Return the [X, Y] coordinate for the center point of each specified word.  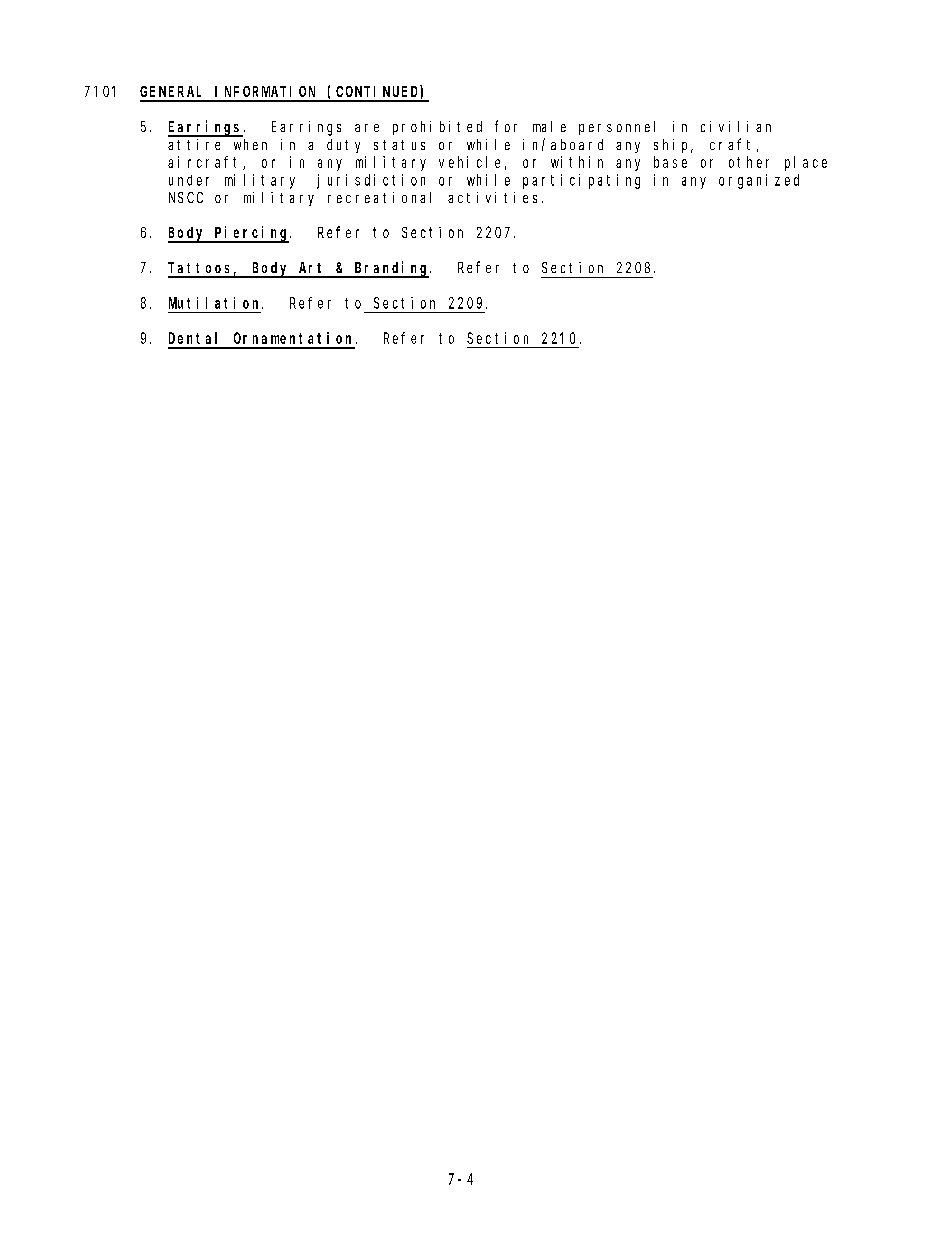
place [806, 163]
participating [581, 181]
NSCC [186, 197]
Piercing [252, 234]
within [577, 162]
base [670, 162]
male [549, 126]
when [250, 144]
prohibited [437, 128]
